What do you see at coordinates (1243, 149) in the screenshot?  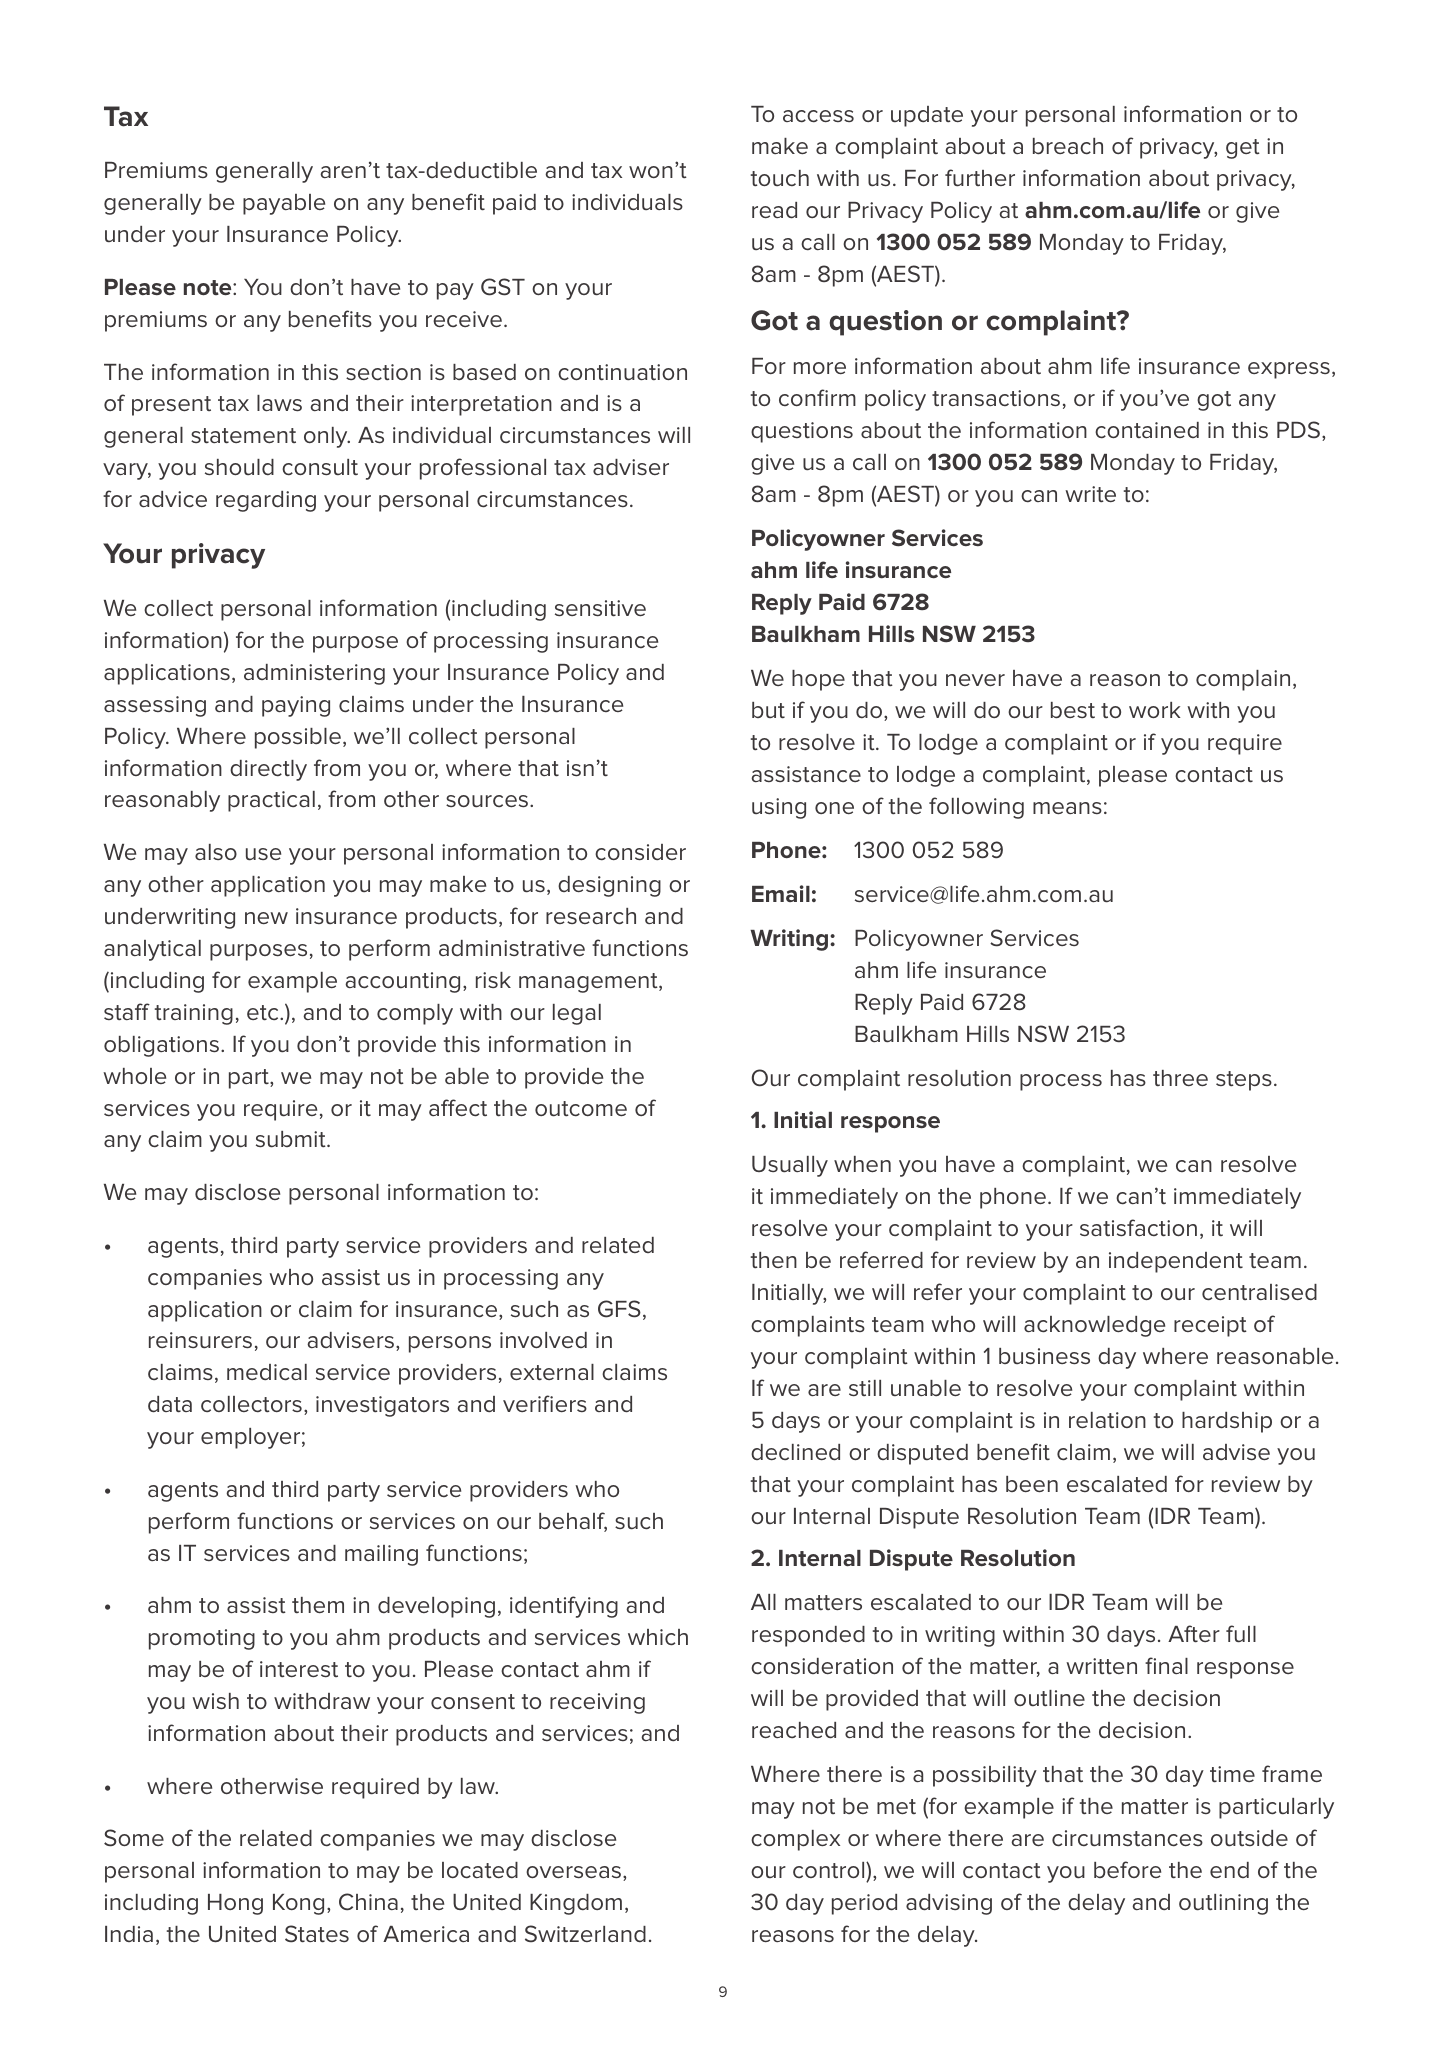 I see `get` at bounding box center [1243, 149].
